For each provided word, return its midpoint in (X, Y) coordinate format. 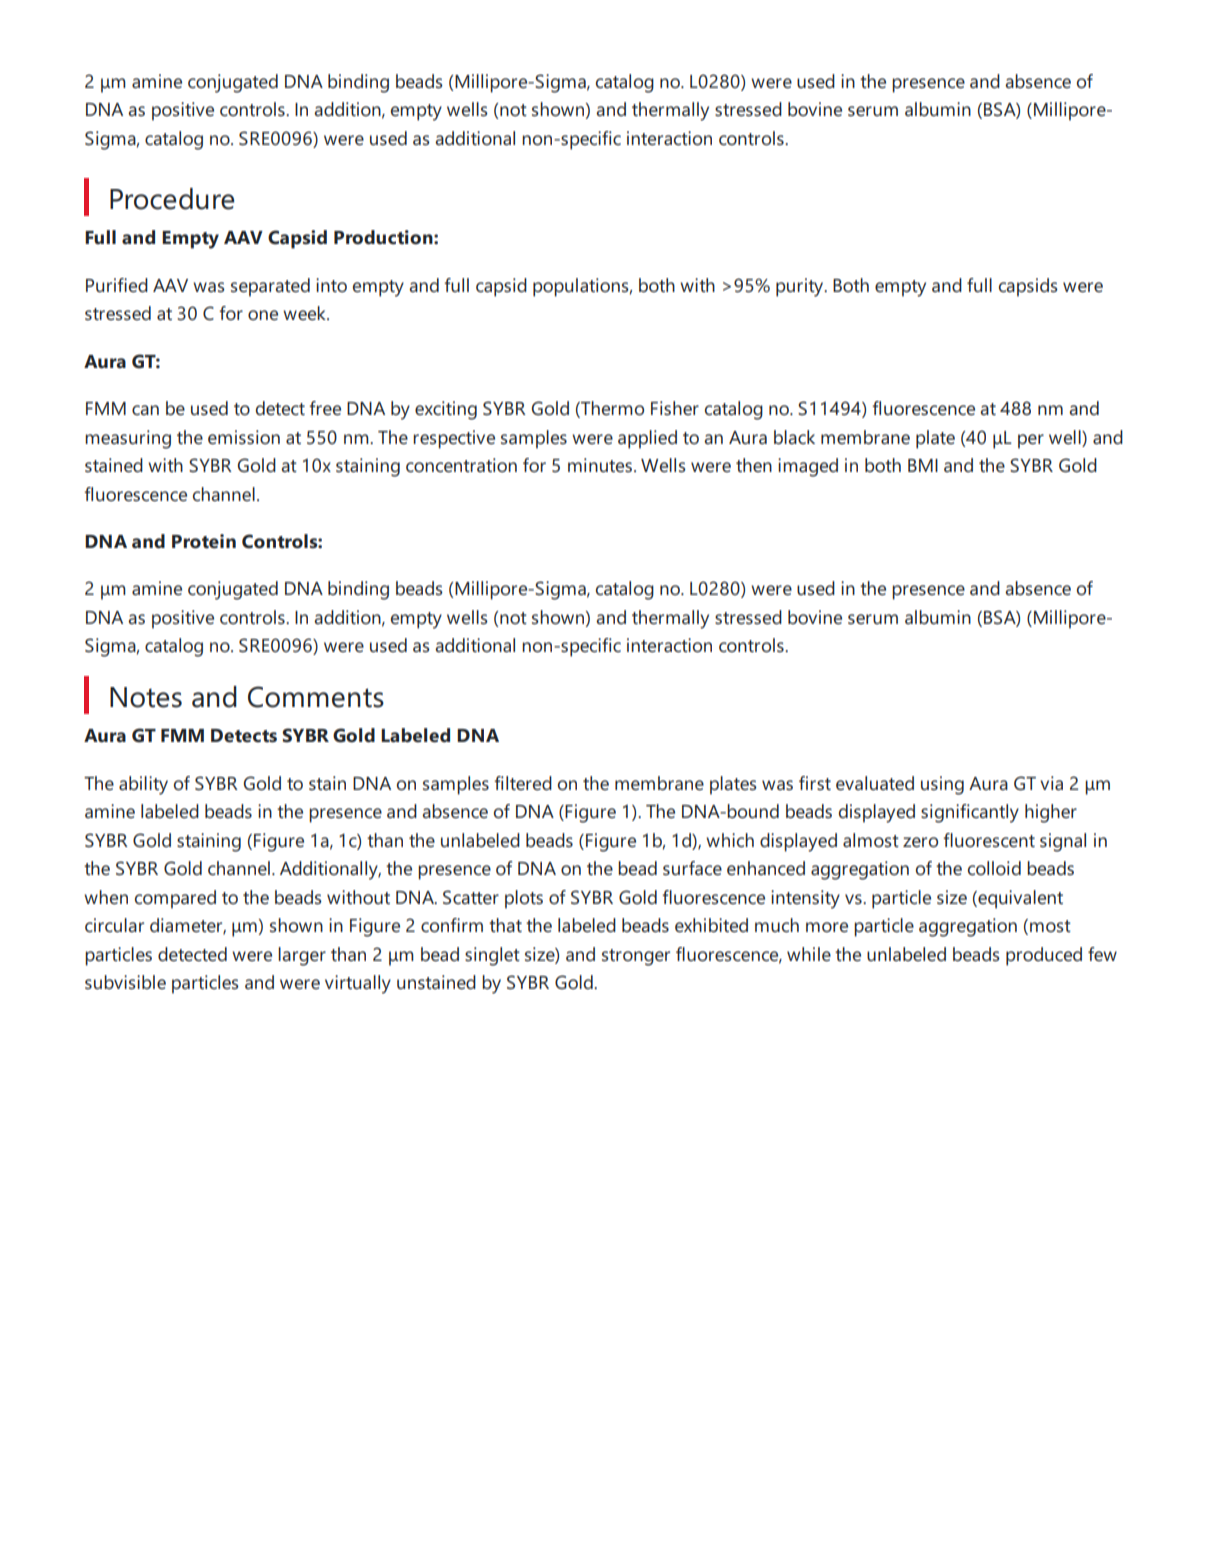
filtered (523, 783)
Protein (204, 541)
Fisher (675, 408)
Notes (146, 697)
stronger (636, 957)
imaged (808, 467)
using (942, 785)
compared (175, 899)
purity (801, 287)
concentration (461, 465)
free (325, 408)
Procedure (172, 199)
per (1031, 441)
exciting (446, 410)
